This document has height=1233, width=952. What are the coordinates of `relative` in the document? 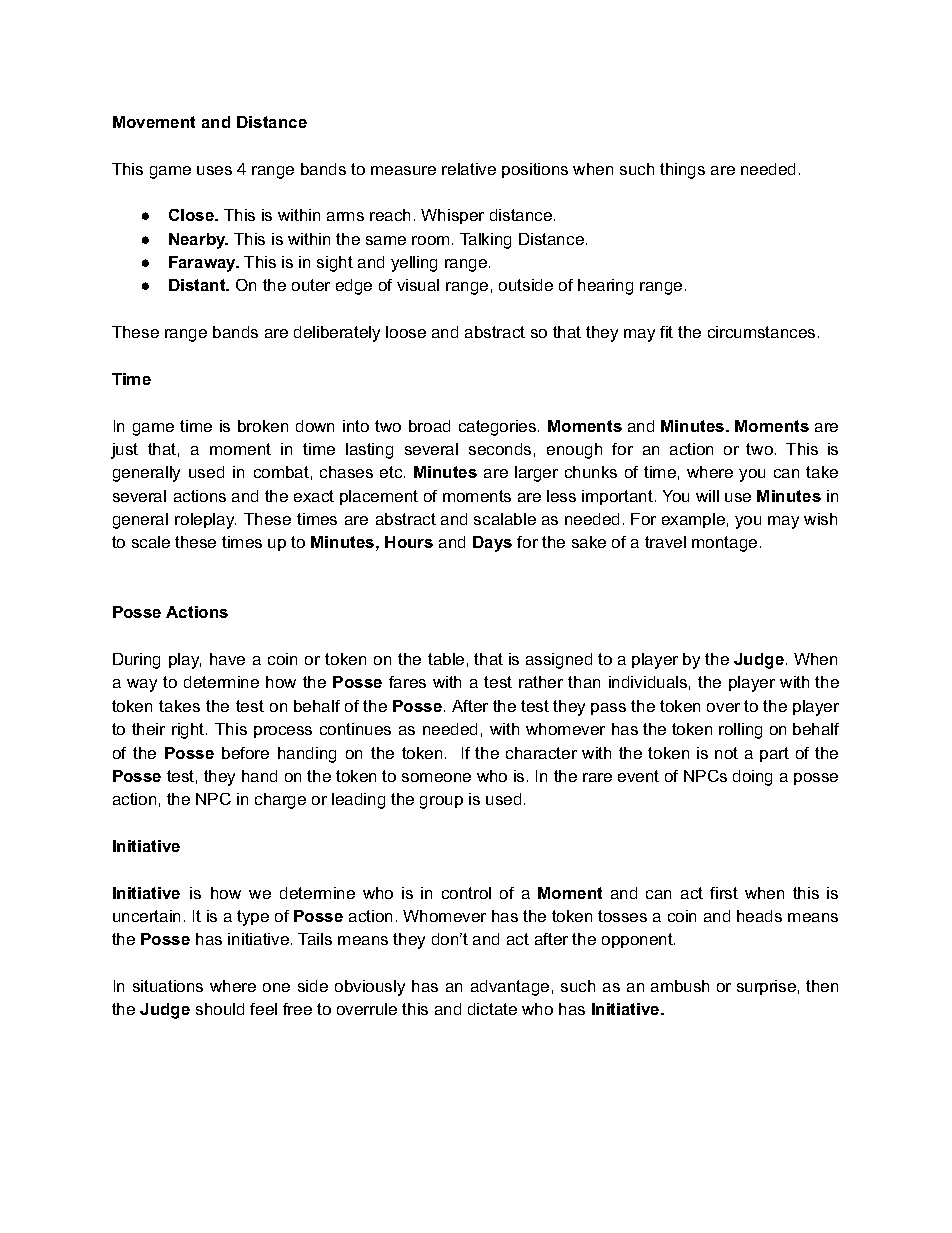 It's located at (469, 169).
